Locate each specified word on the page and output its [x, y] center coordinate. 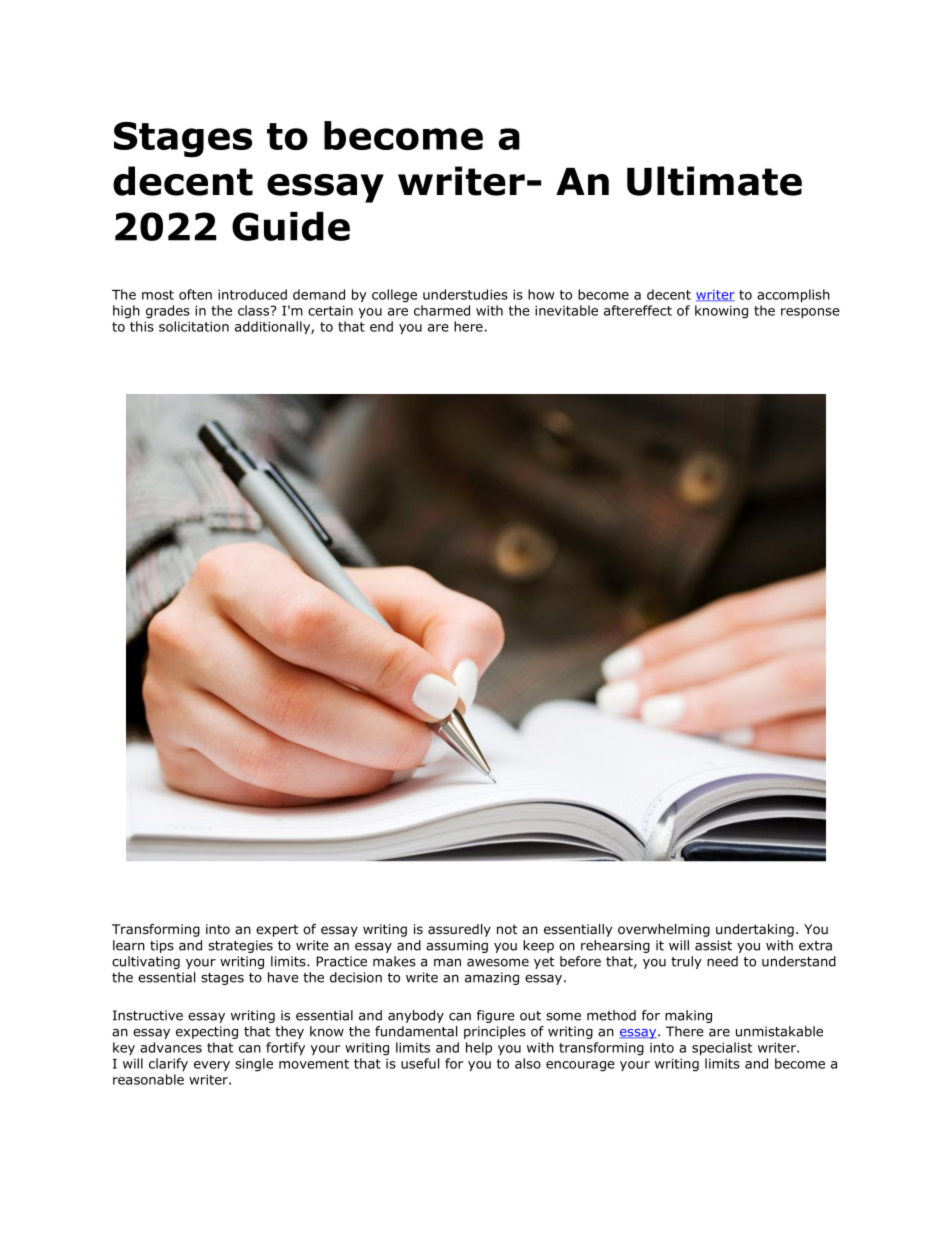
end [381, 326]
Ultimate [714, 181]
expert [277, 930]
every [212, 1066]
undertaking [755, 930]
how [541, 294]
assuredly [459, 930]
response [810, 313]
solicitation [194, 326]
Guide [291, 226]
